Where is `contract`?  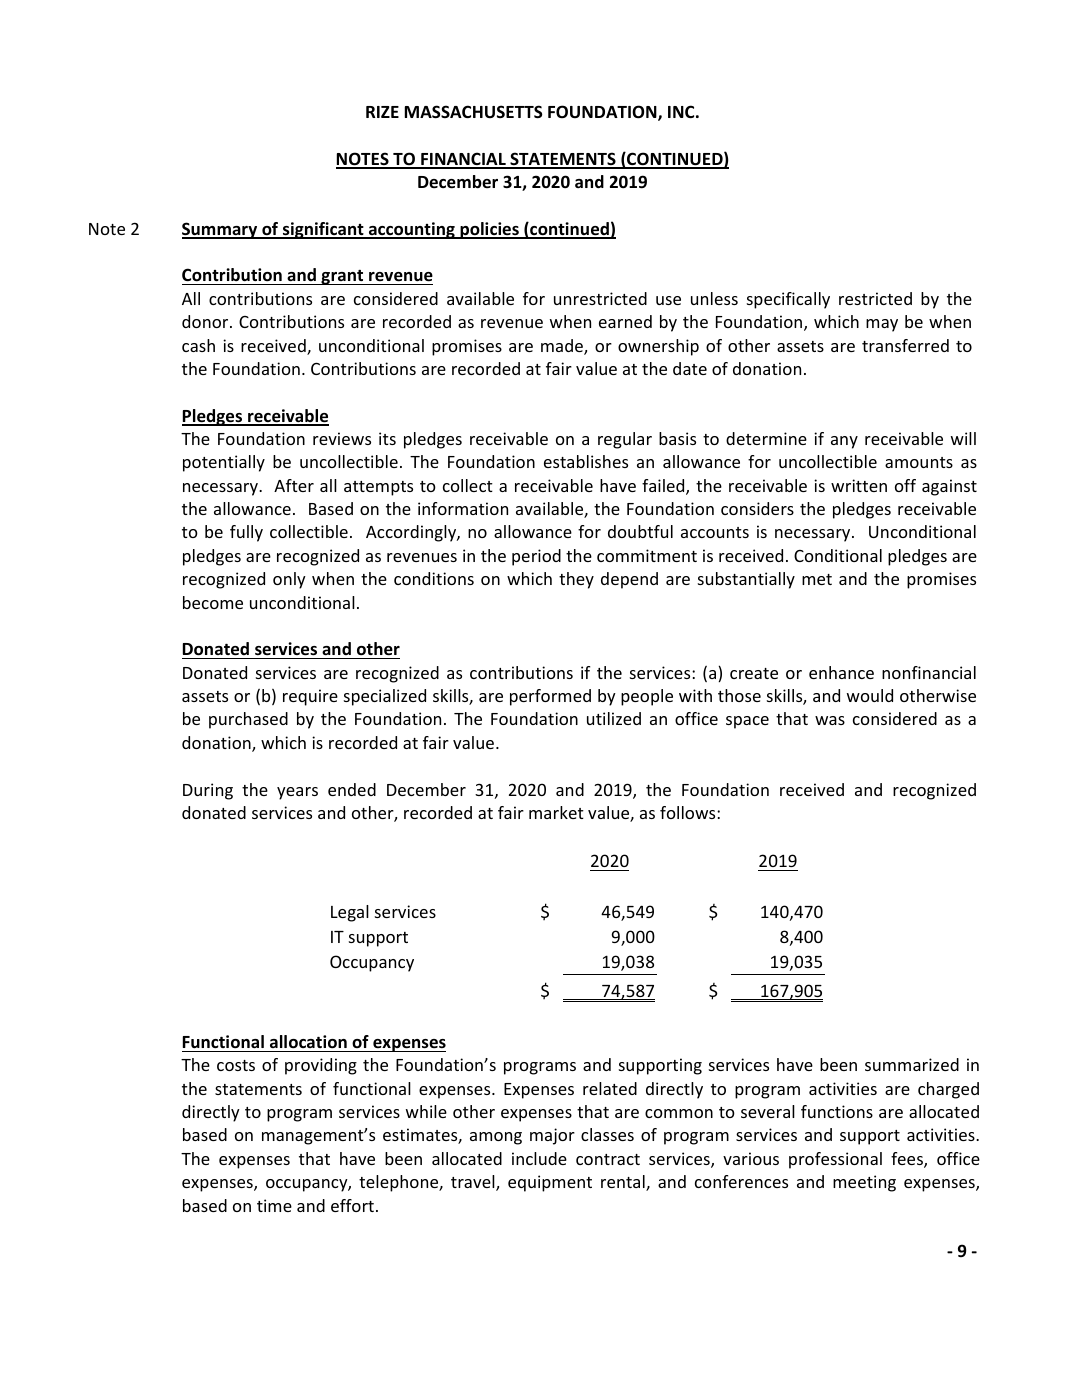 contract is located at coordinates (608, 1159).
